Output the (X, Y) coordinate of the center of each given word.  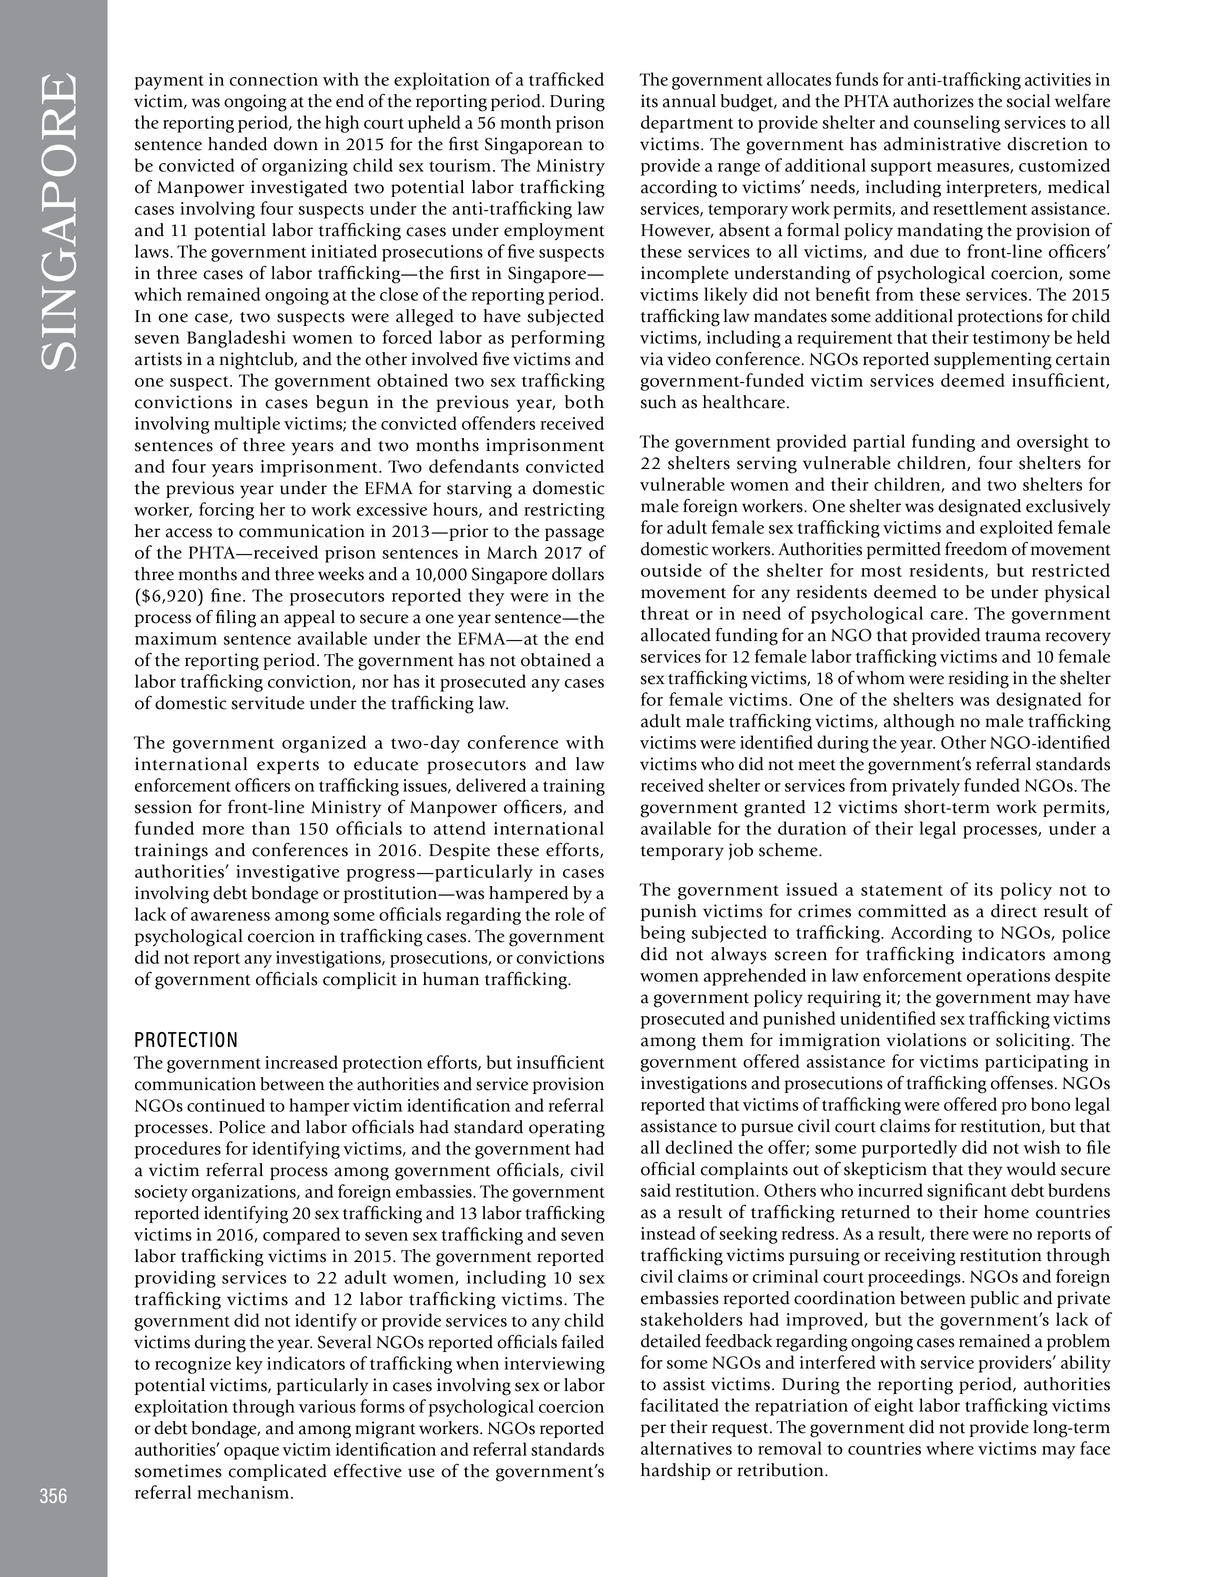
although (919, 723)
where (950, 1448)
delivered (491, 785)
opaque (251, 1453)
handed (237, 144)
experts (288, 767)
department (687, 124)
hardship (676, 1471)
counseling (957, 124)
